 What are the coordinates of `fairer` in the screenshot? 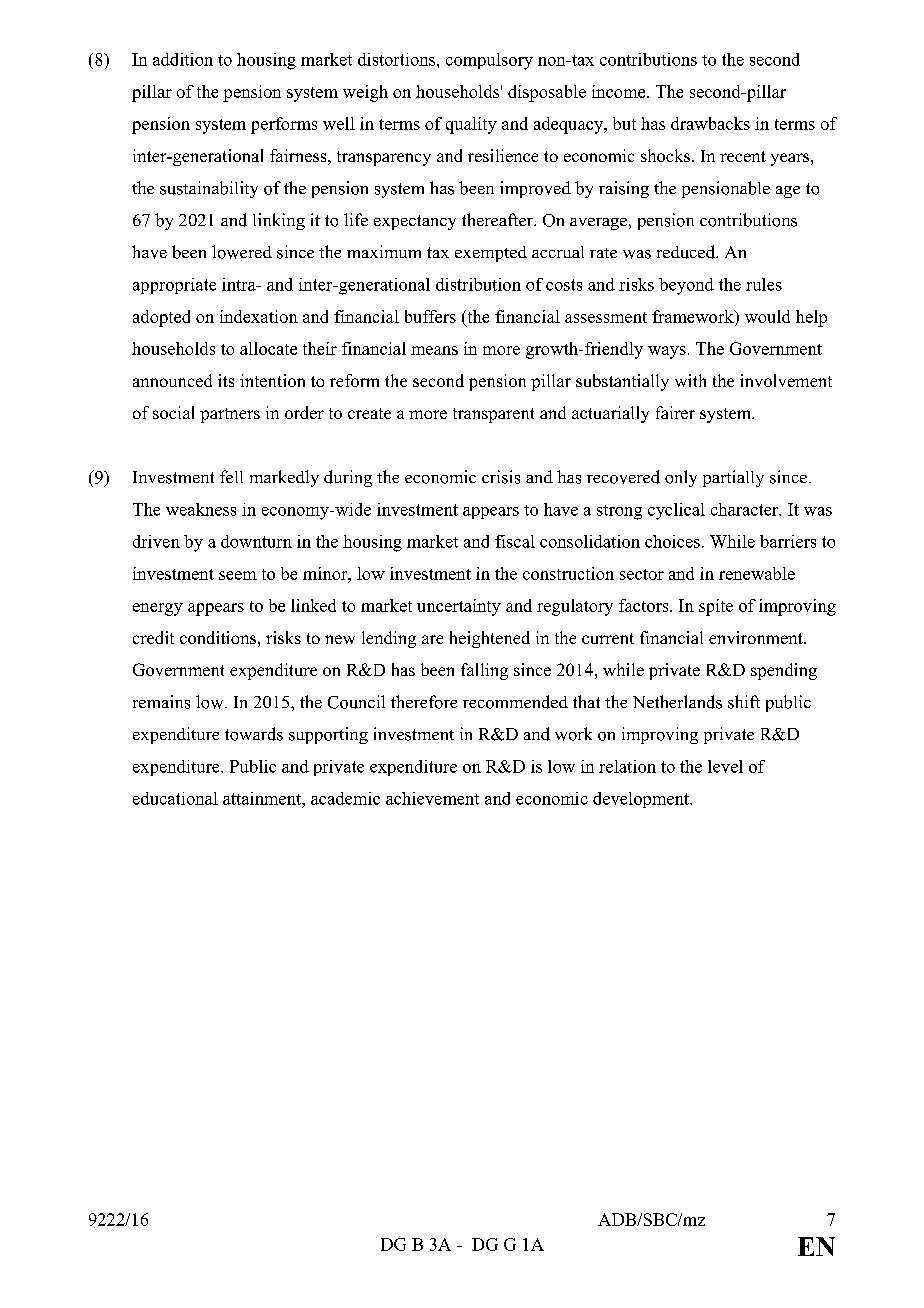 It's located at (675, 412).
